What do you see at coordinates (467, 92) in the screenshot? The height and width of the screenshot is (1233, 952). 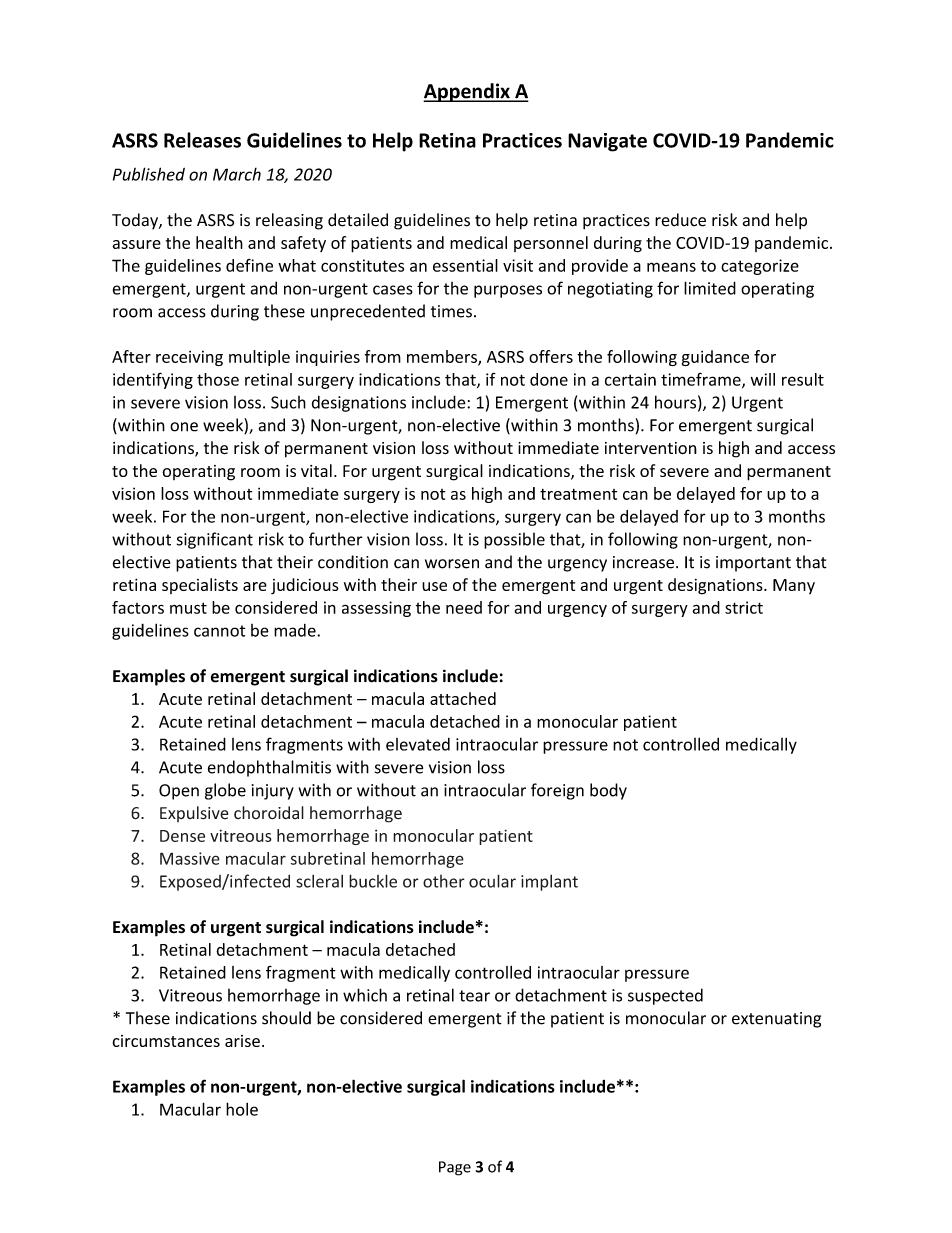 I see `Appendix` at bounding box center [467, 92].
